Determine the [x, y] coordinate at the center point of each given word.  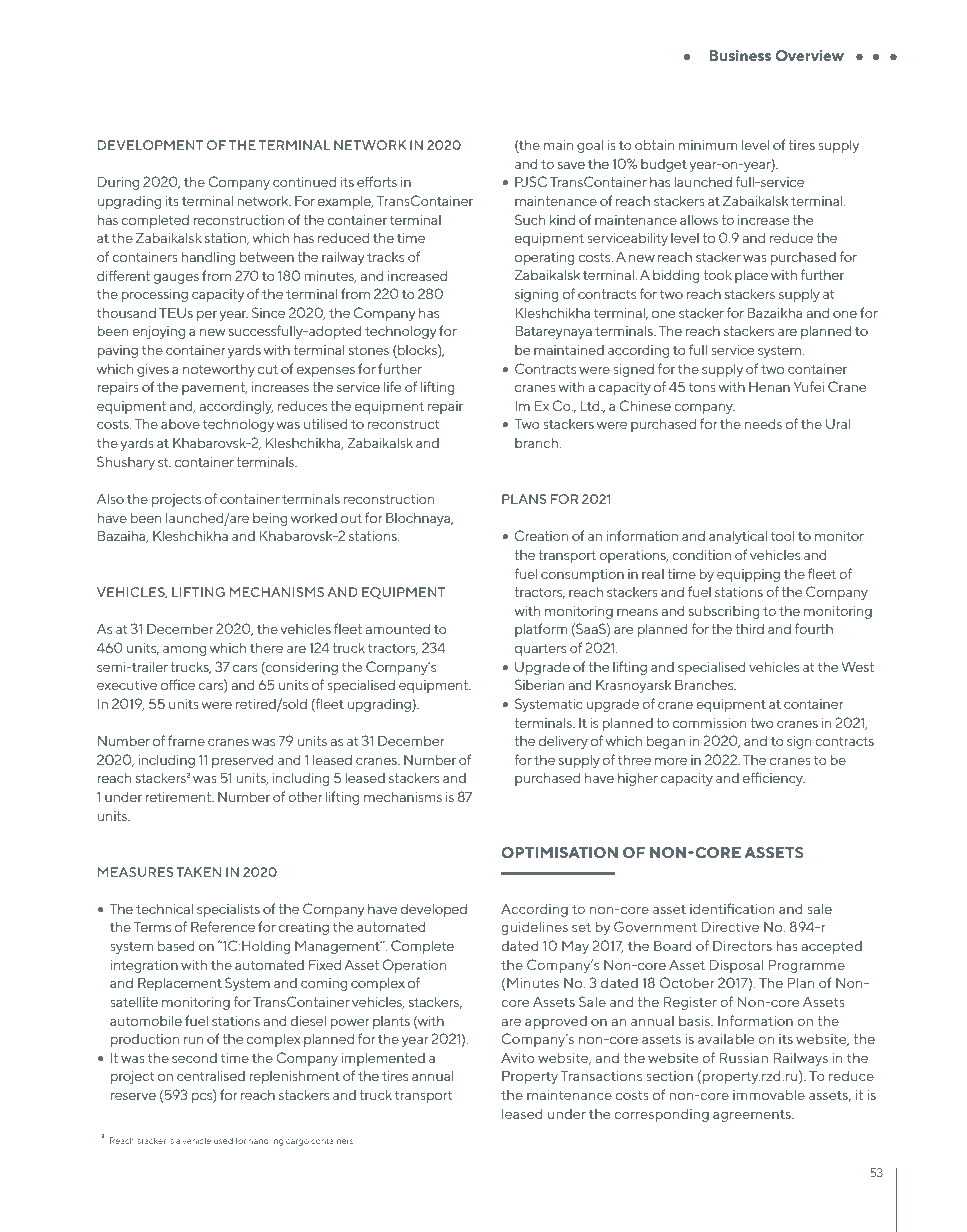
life [392, 386]
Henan [769, 387]
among [184, 651]
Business [740, 55]
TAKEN [198, 872]
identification [732, 908]
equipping [748, 575]
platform [541, 630]
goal [590, 146]
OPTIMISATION [559, 852]
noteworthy [219, 370]
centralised [211, 1075]
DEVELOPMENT [150, 145]
